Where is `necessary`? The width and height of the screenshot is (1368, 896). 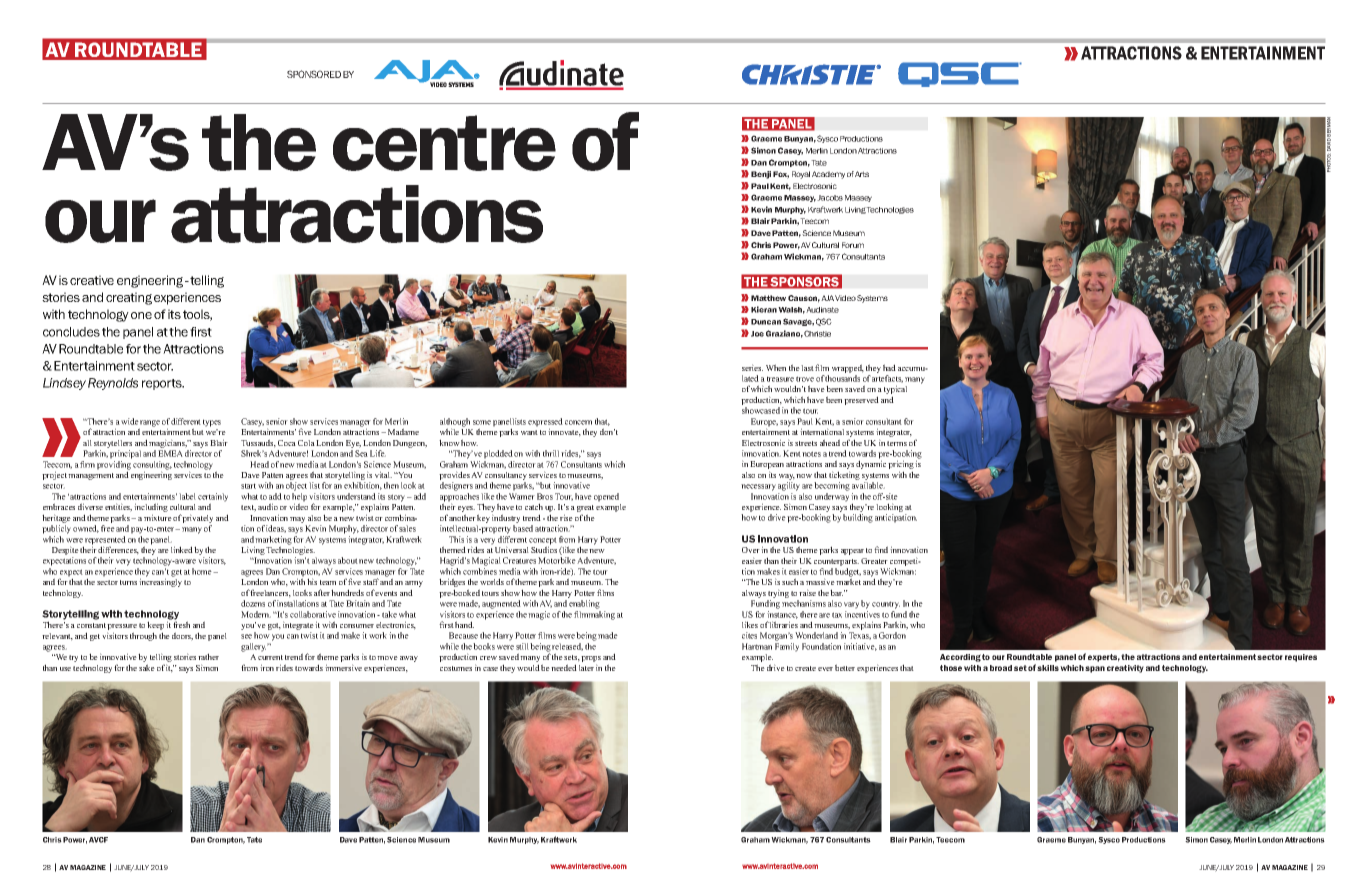 necessary is located at coordinates (758, 487).
